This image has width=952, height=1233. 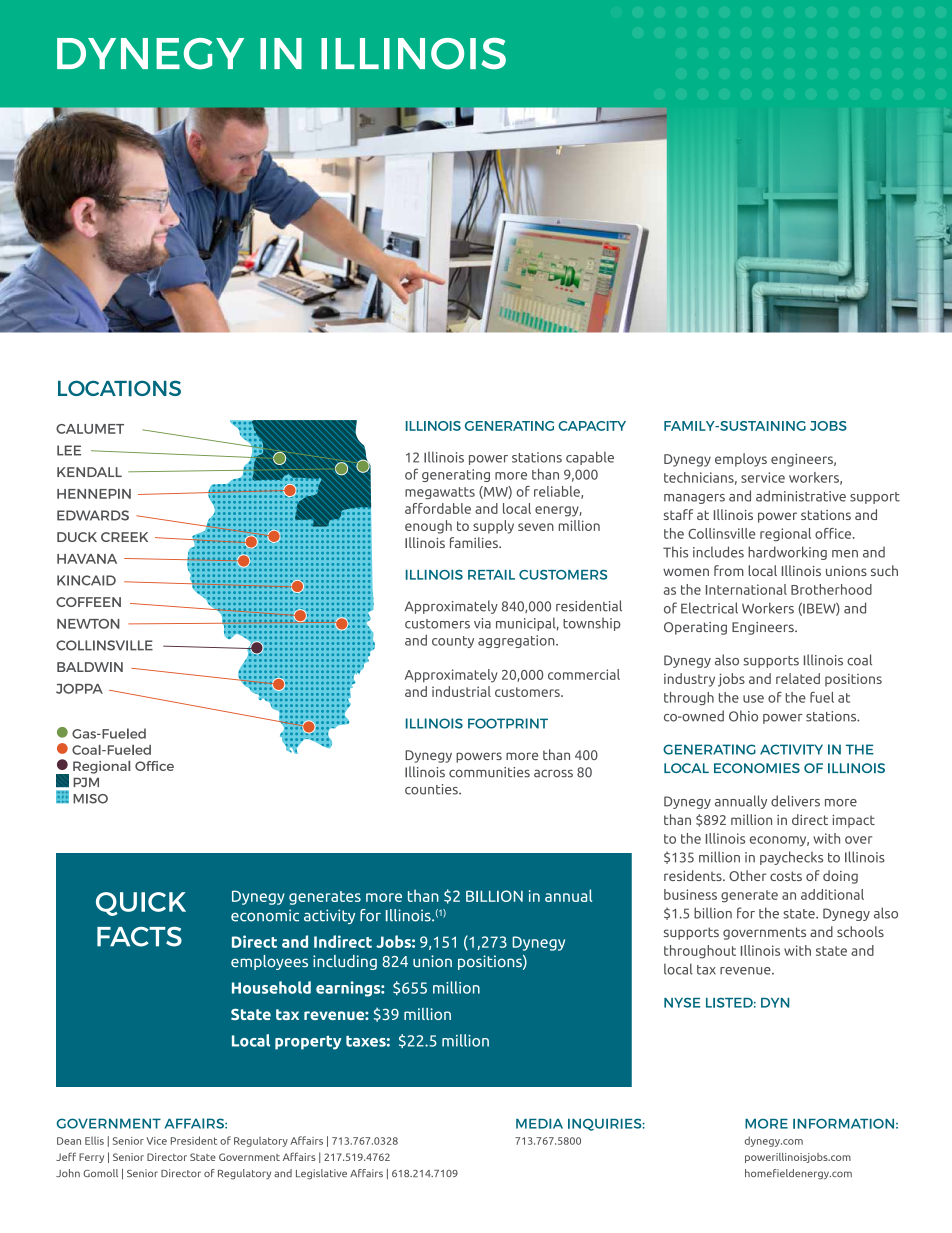 What do you see at coordinates (787, 553) in the image?
I see `hardworking` at bounding box center [787, 553].
